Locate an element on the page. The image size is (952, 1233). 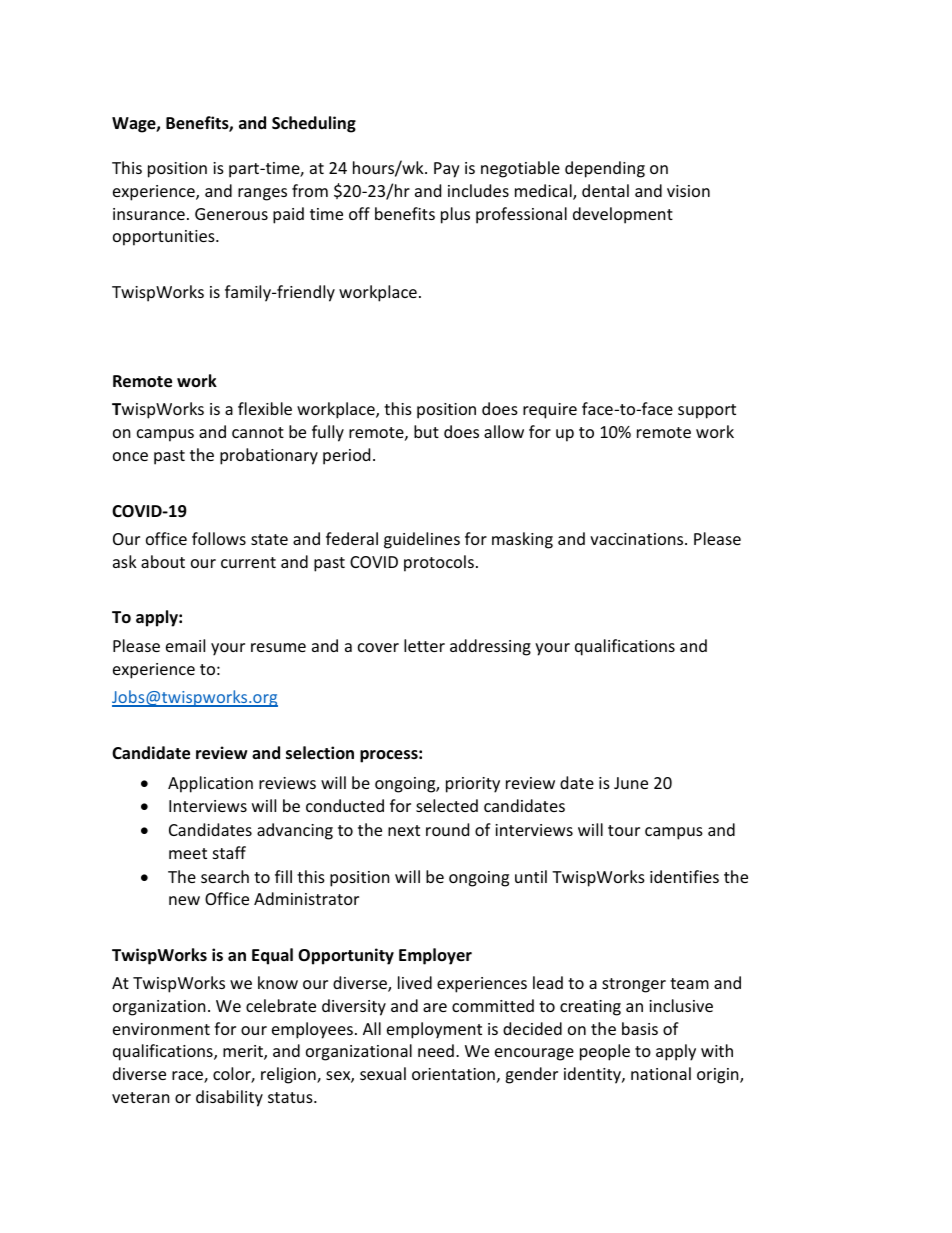
ranges is located at coordinates (262, 194).
